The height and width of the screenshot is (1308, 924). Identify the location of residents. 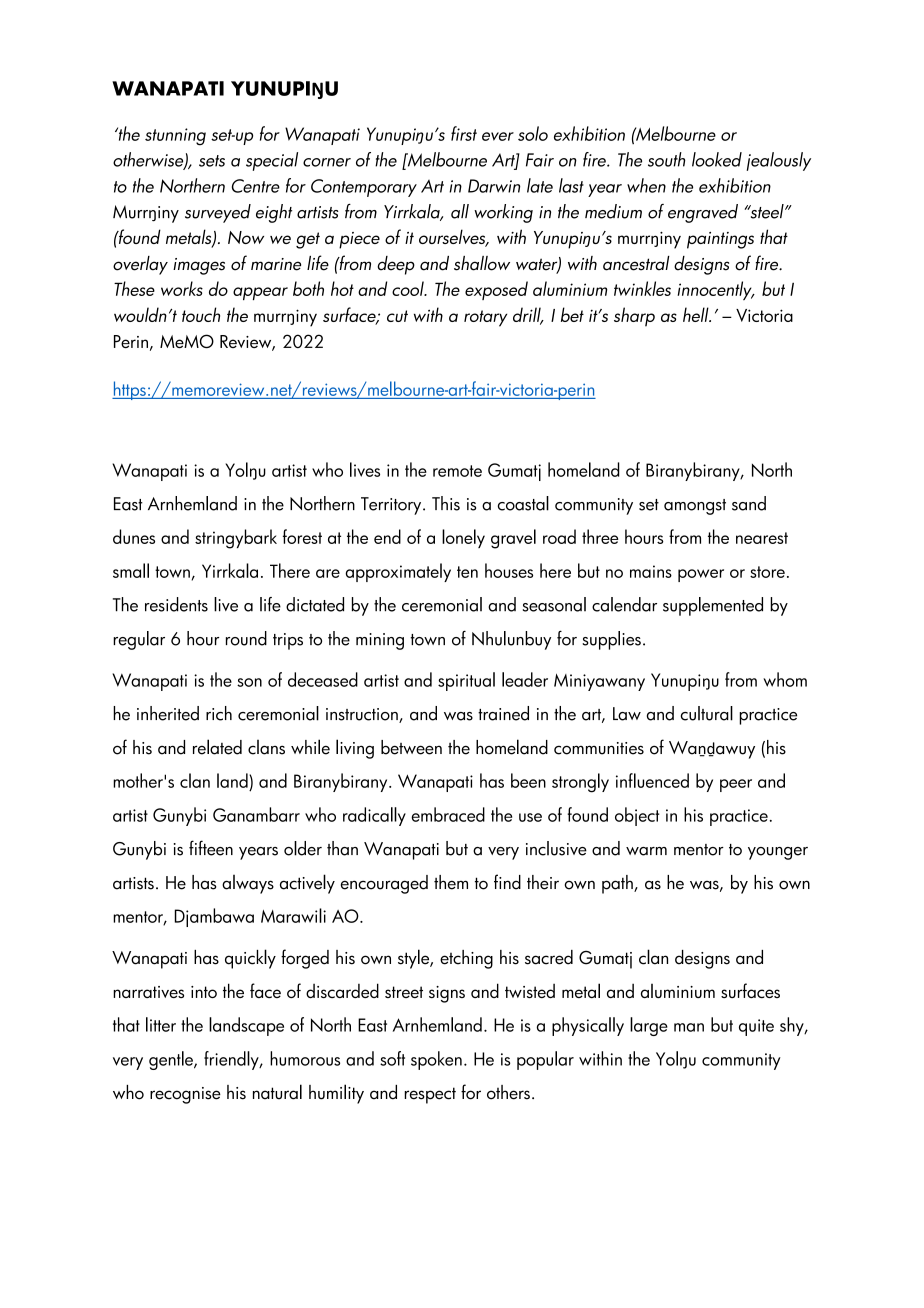
(176, 604).
